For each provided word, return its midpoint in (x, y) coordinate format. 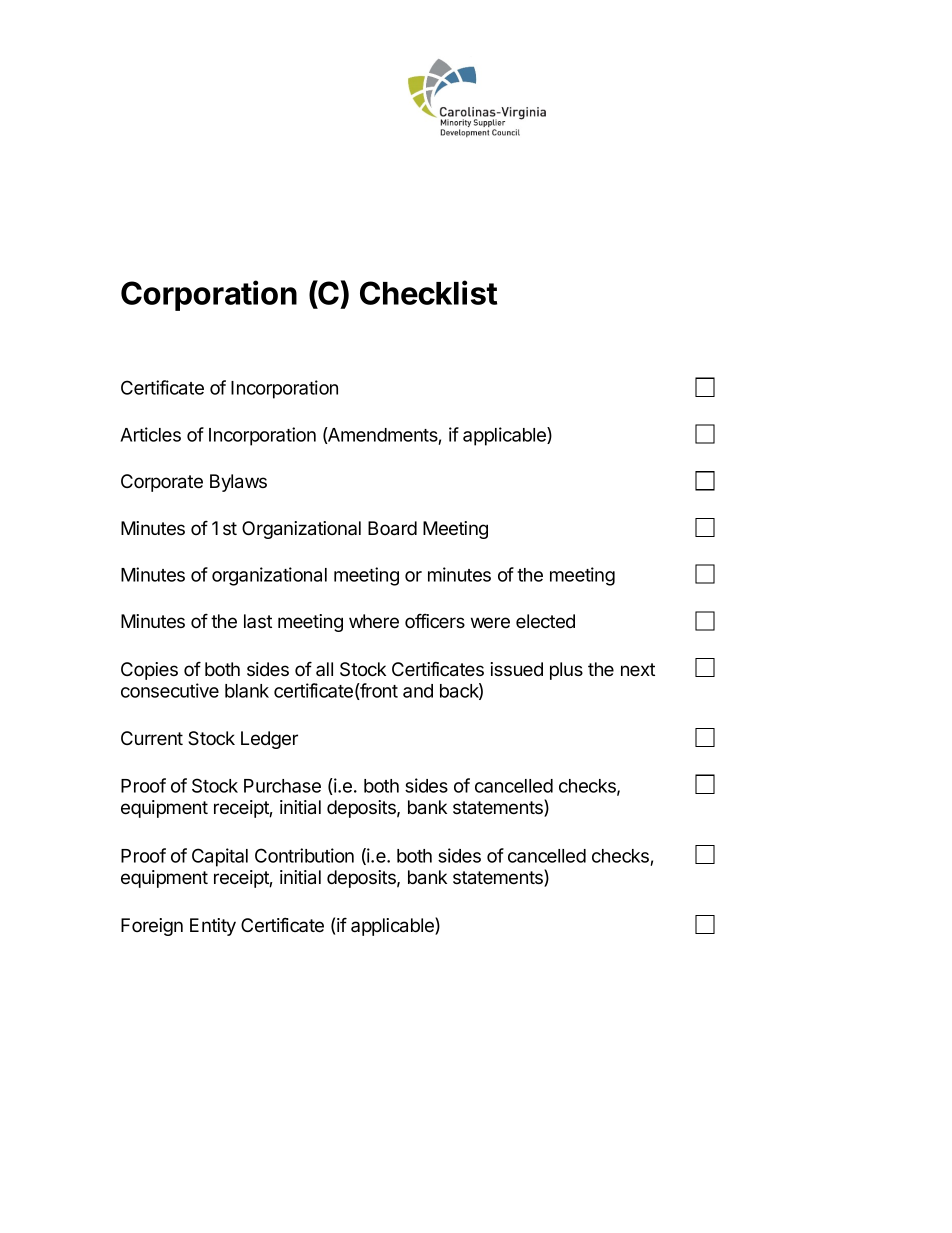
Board (392, 528)
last (258, 621)
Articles (150, 434)
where (374, 621)
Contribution (304, 855)
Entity (213, 927)
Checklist (428, 292)
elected (545, 621)
